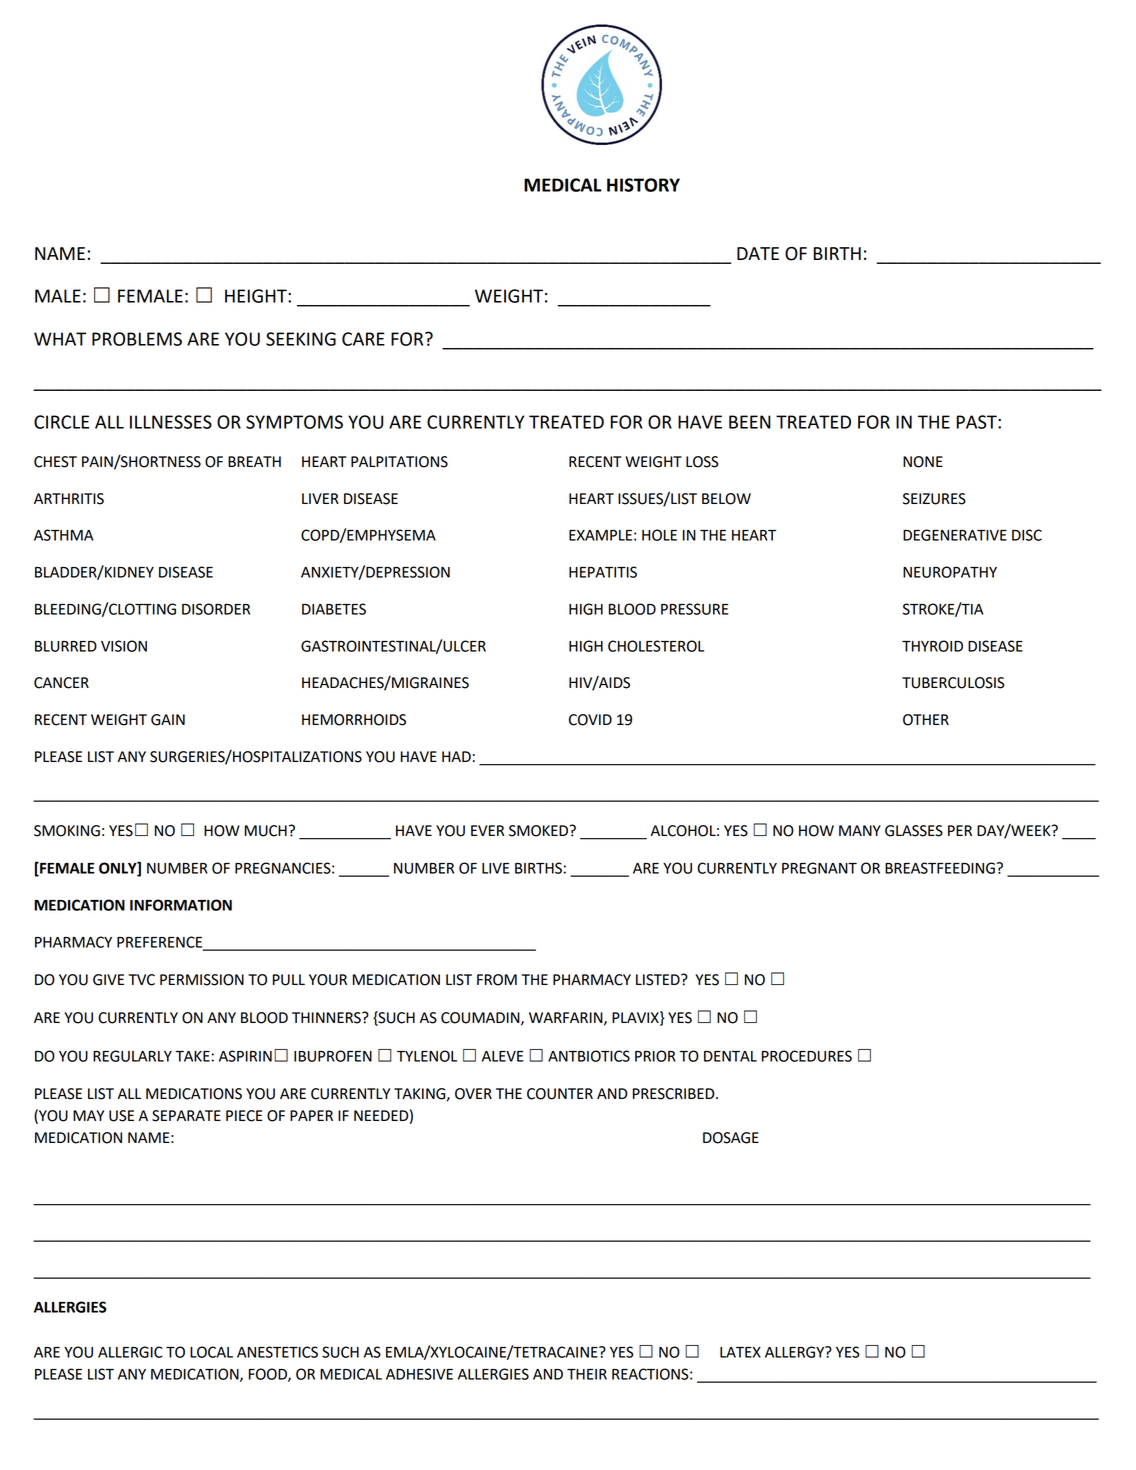 The width and height of the screenshot is (1136, 1470). I want to click on PROBLEMS, so click(137, 339).
